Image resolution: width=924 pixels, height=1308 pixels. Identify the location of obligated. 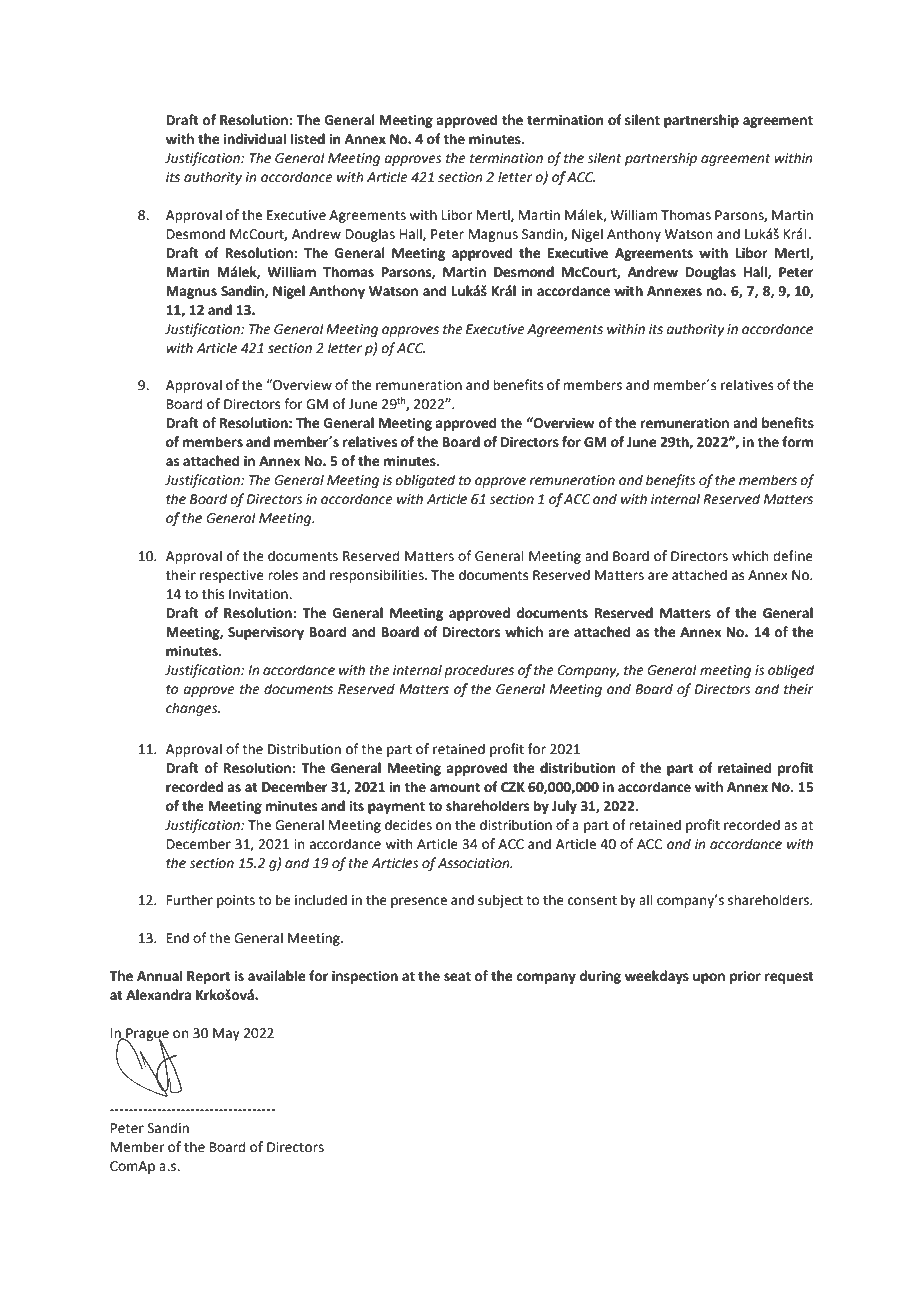
(425, 481).
